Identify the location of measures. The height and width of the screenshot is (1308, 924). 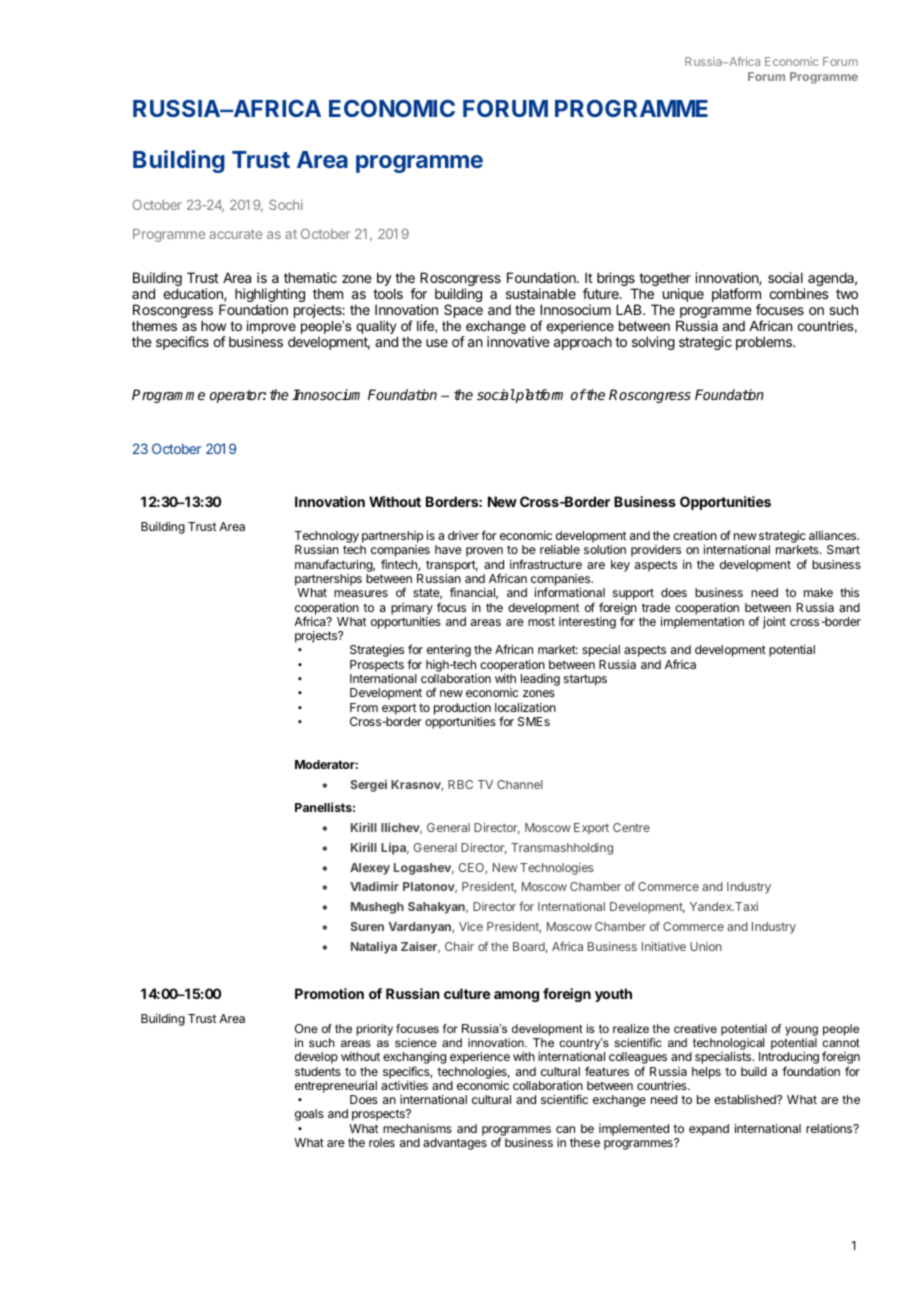
(361, 593).
